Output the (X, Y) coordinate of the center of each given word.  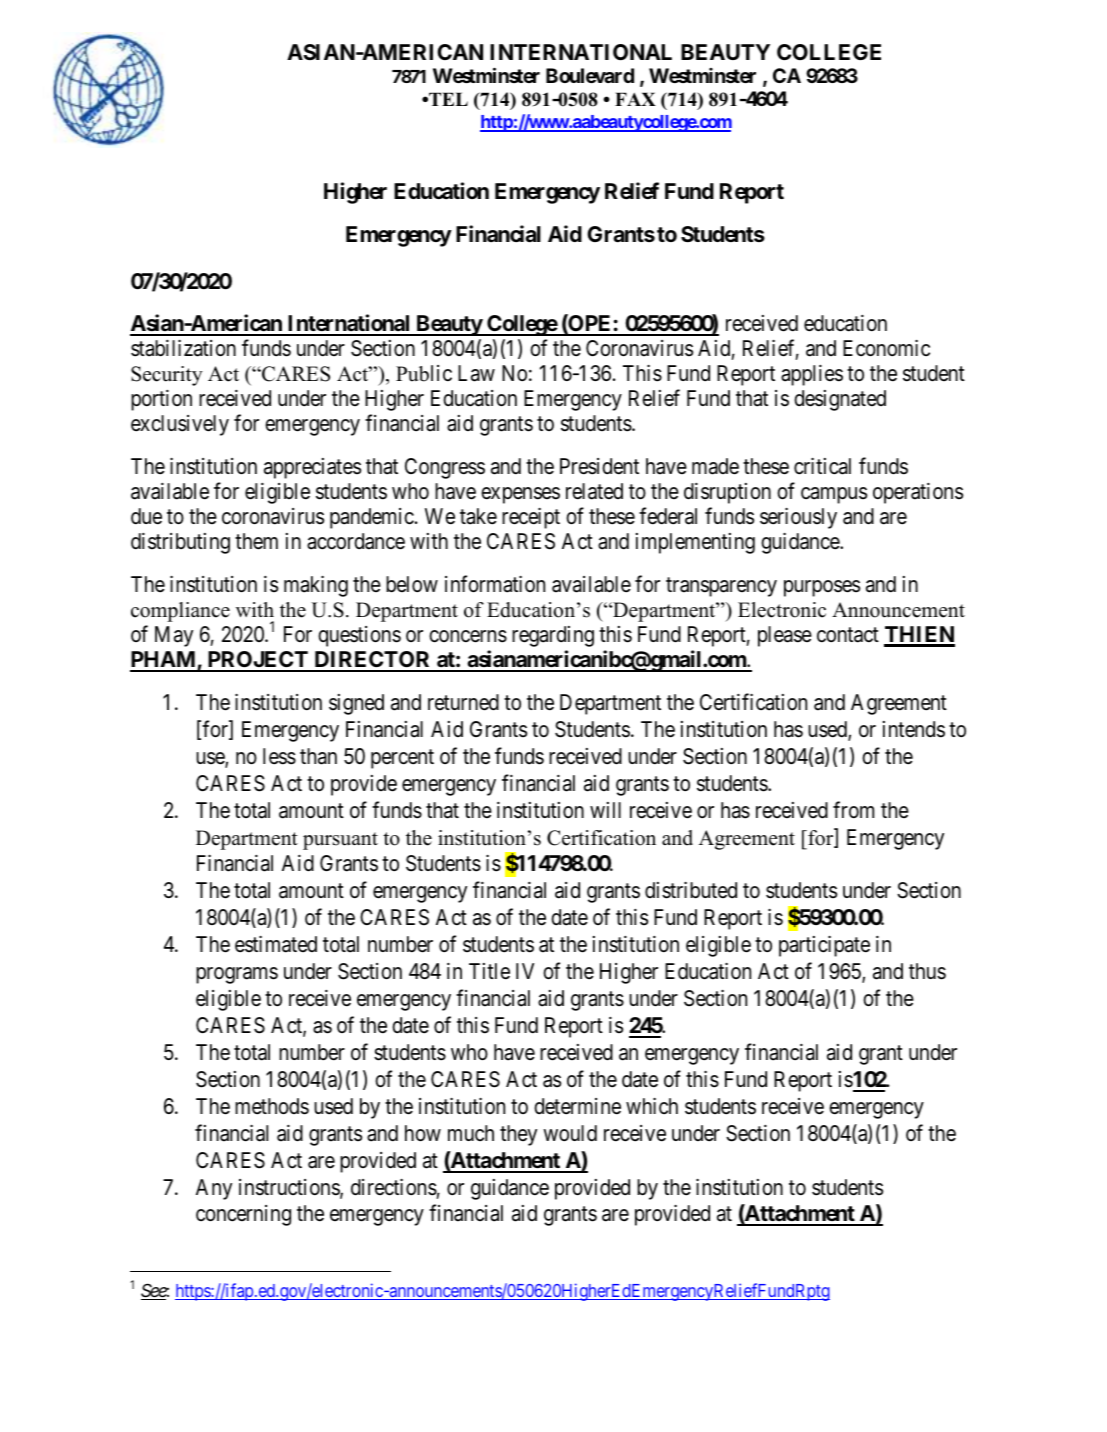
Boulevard (590, 75)
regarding (553, 636)
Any (214, 1189)
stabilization (183, 348)
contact (848, 635)
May (174, 636)
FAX (635, 99)
